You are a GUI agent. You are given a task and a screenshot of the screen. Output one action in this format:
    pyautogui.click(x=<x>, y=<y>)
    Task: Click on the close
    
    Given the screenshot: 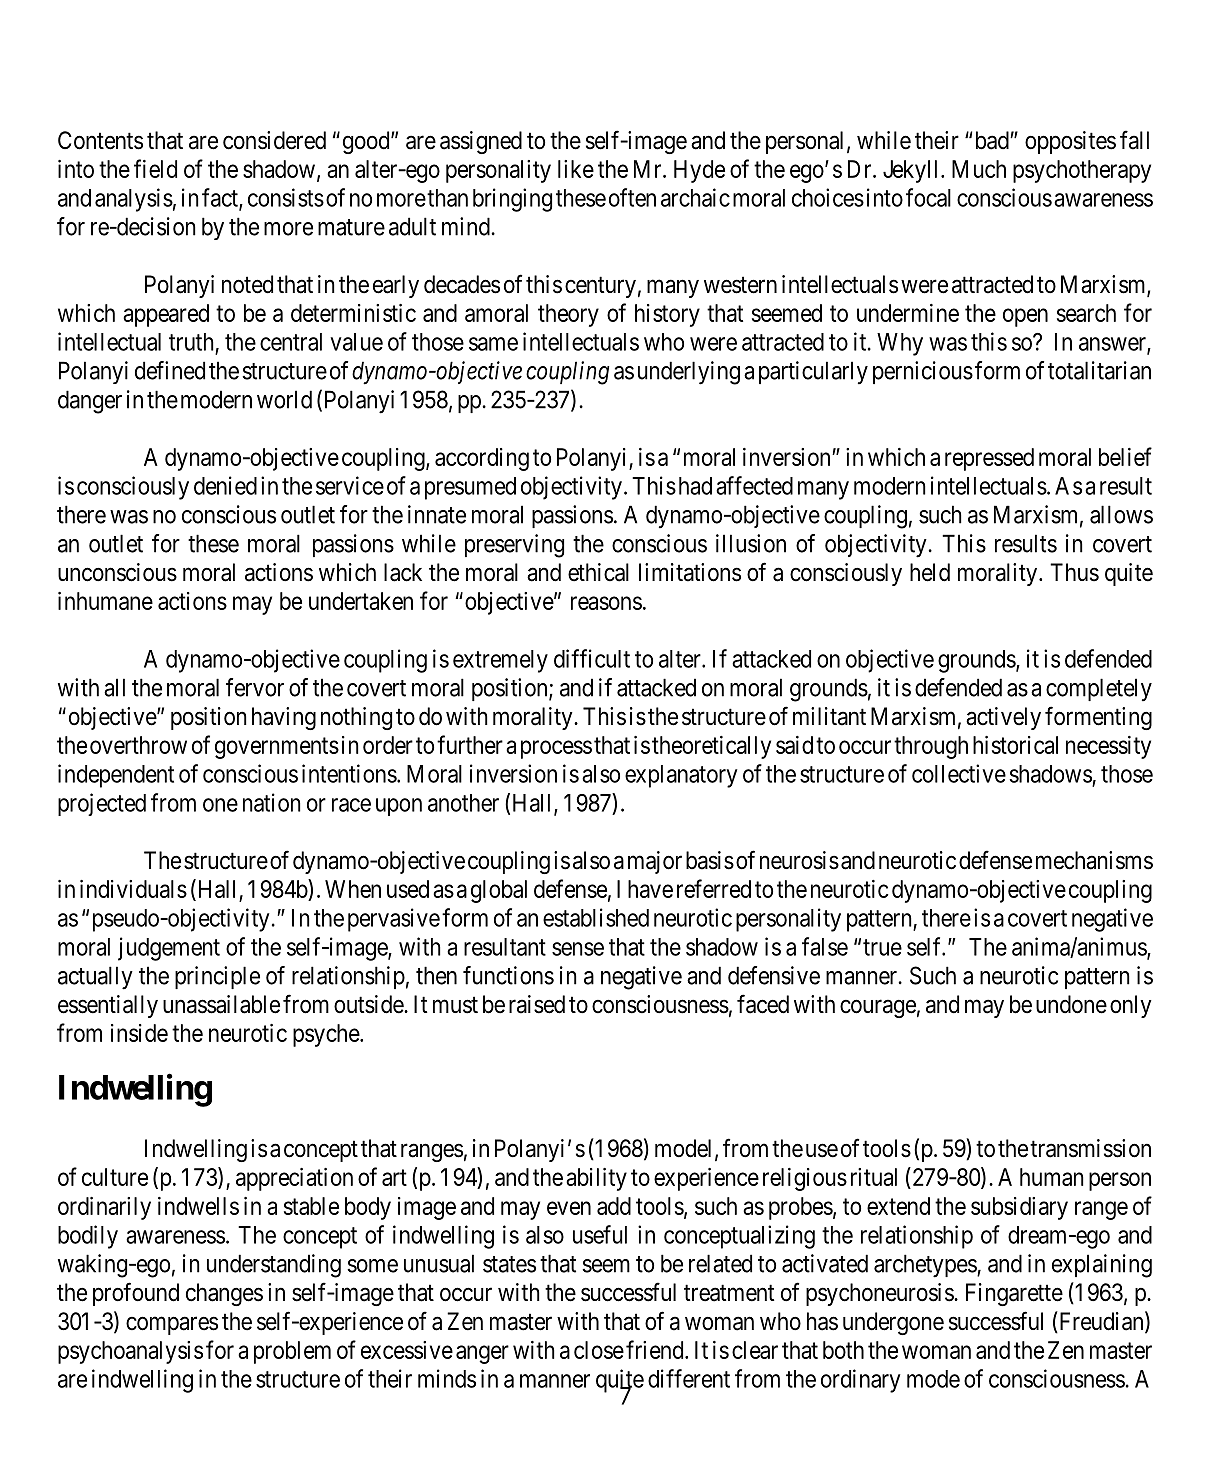 What is the action you would take?
    pyautogui.click(x=599, y=1350)
